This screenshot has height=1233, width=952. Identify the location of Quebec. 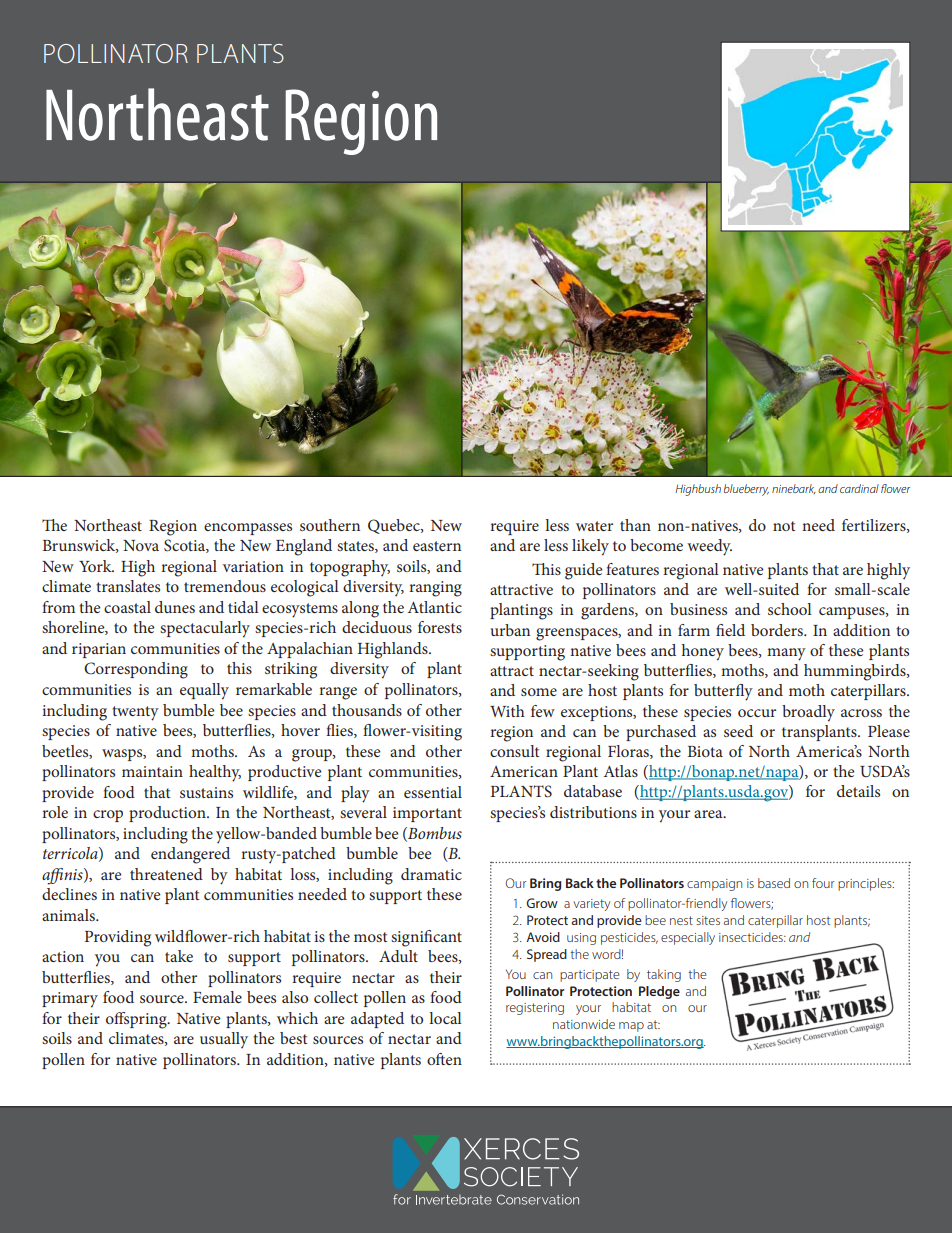
(395, 526).
